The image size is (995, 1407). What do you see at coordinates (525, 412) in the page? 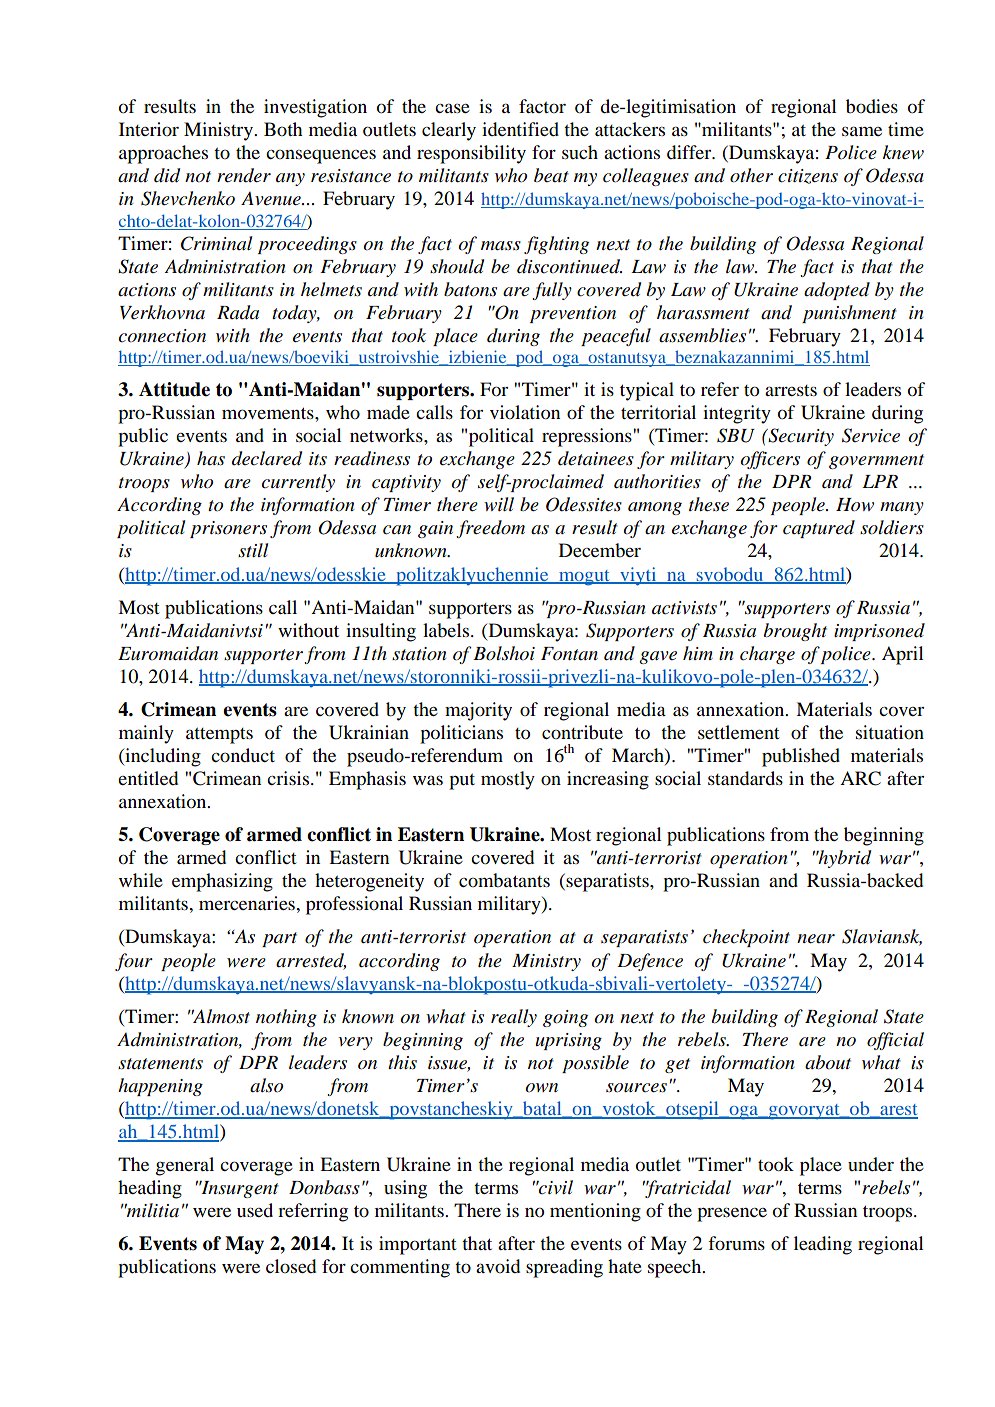
I see `violation` at bounding box center [525, 412].
